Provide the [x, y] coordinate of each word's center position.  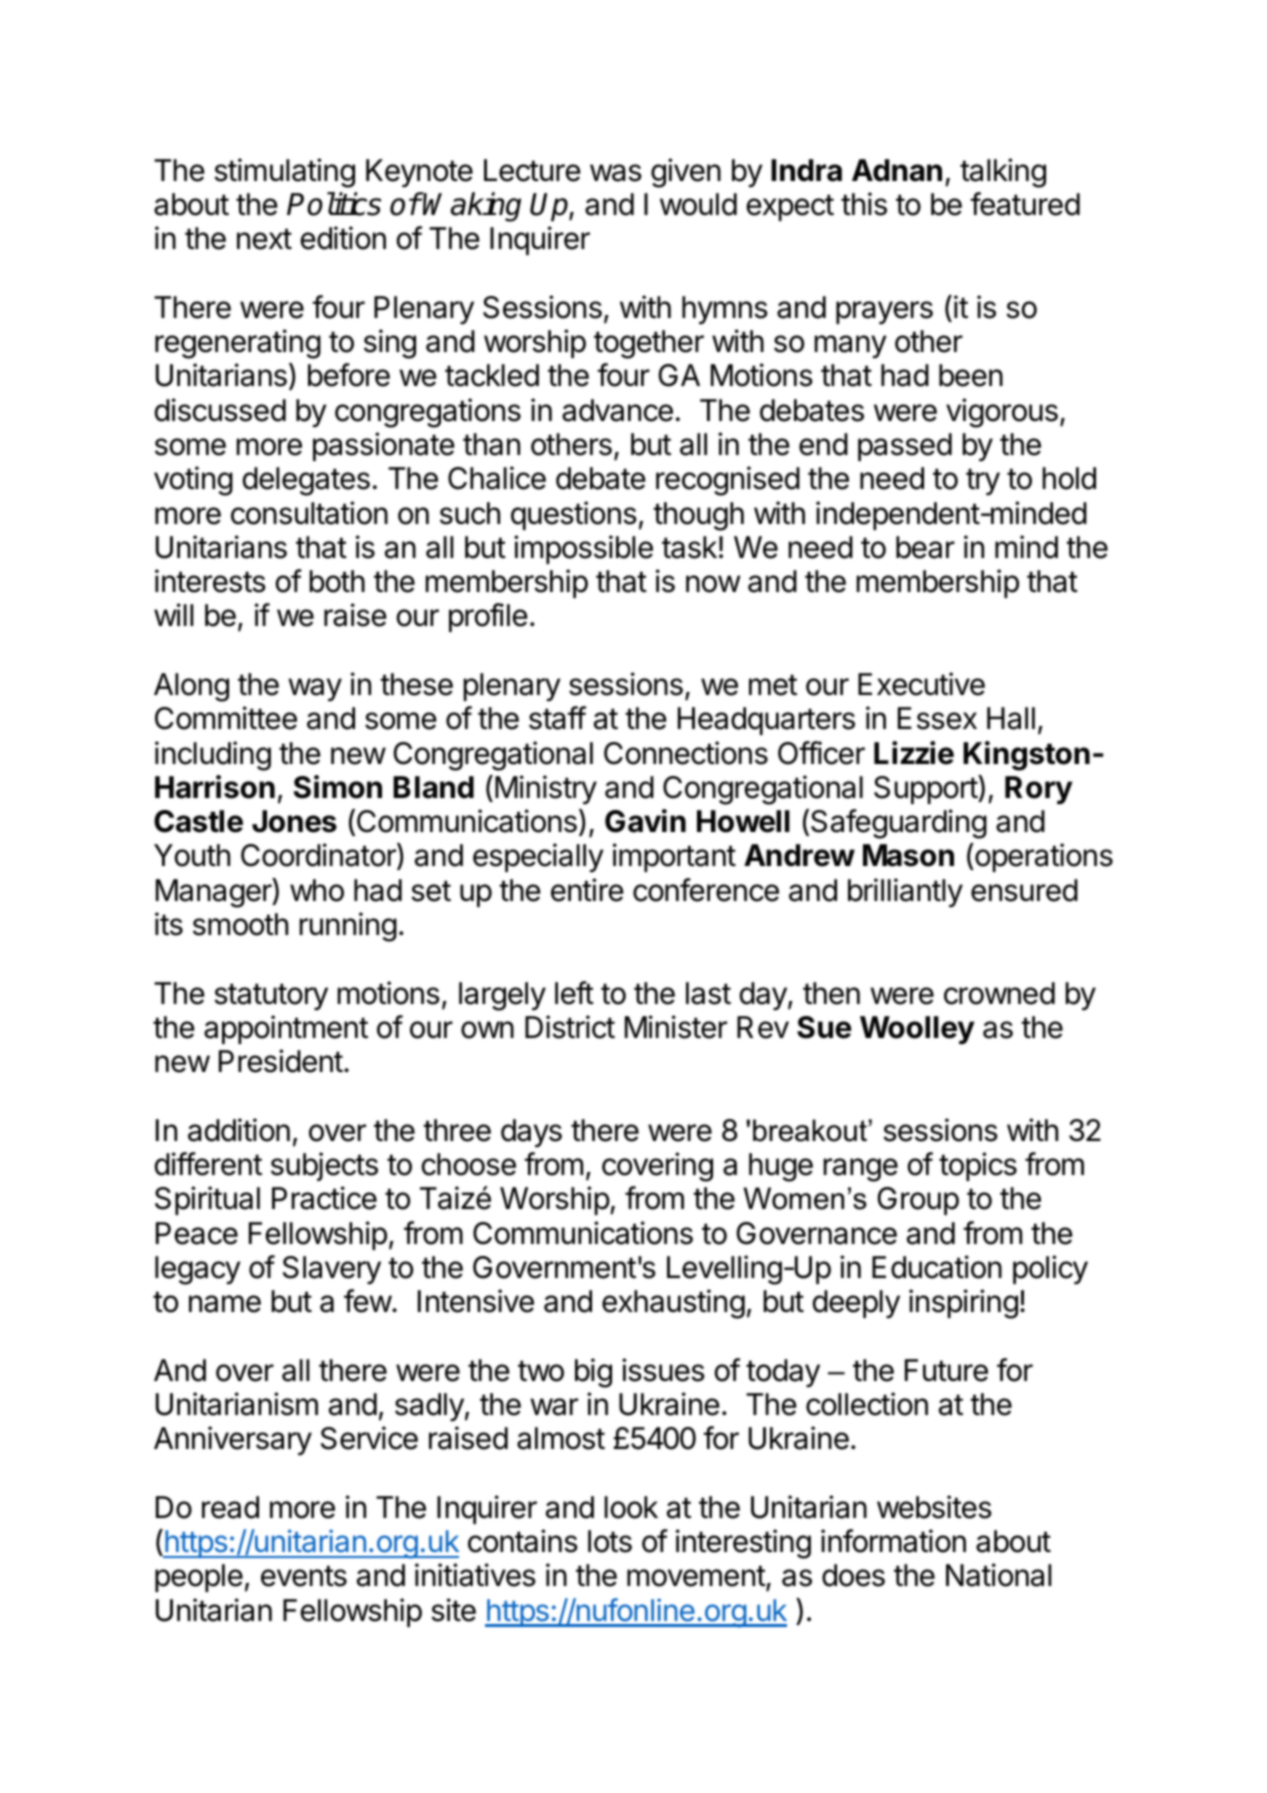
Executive [921, 684]
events [304, 1576]
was [616, 173]
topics [978, 1166]
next [264, 239]
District [570, 1027]
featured [1025, 204]
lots [610, 1541]
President [281, 1061]
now [713, 584]
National [998, 1575]
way [315, 690]
